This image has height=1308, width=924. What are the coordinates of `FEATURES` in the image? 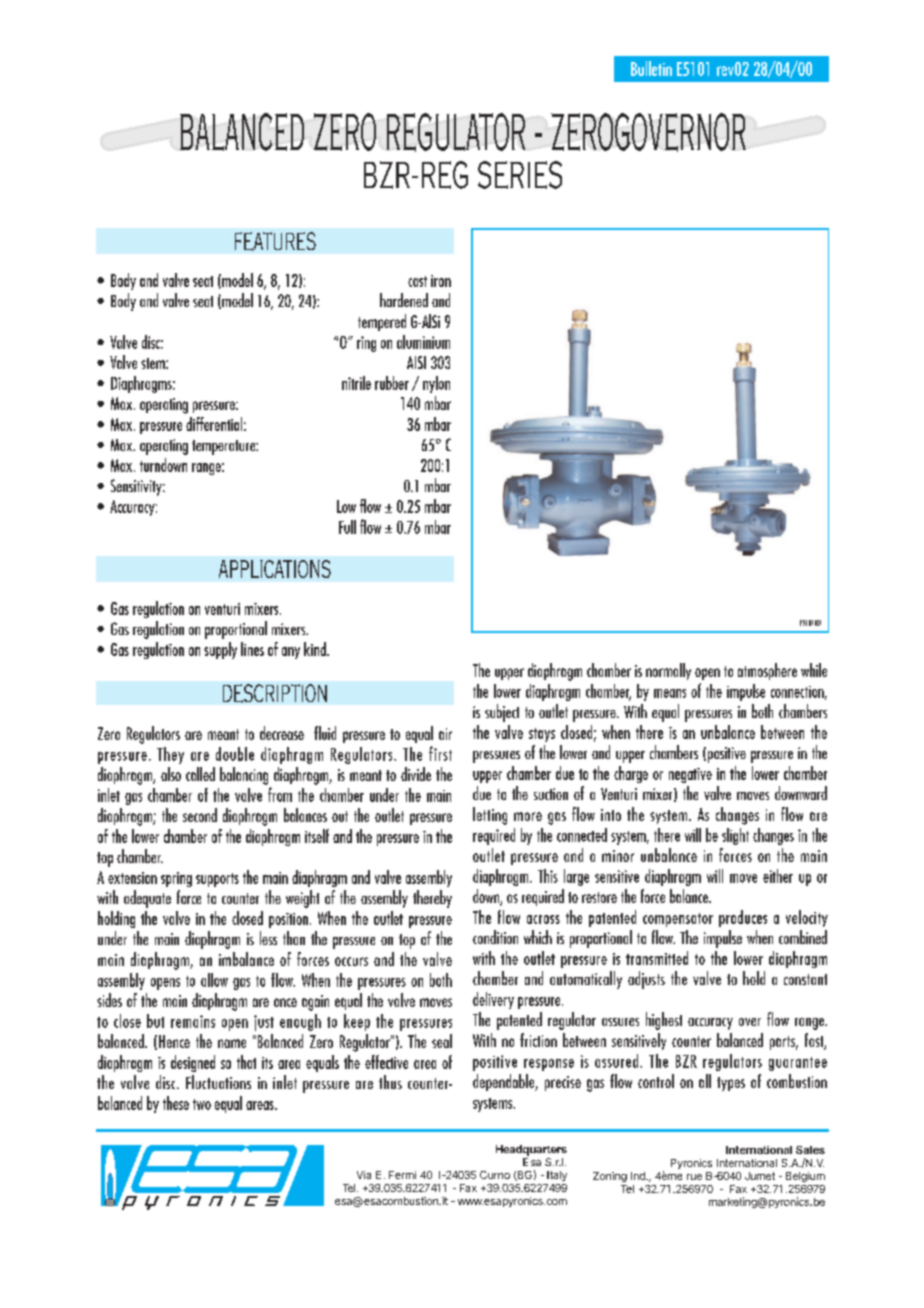 It's located at (275, 241).
